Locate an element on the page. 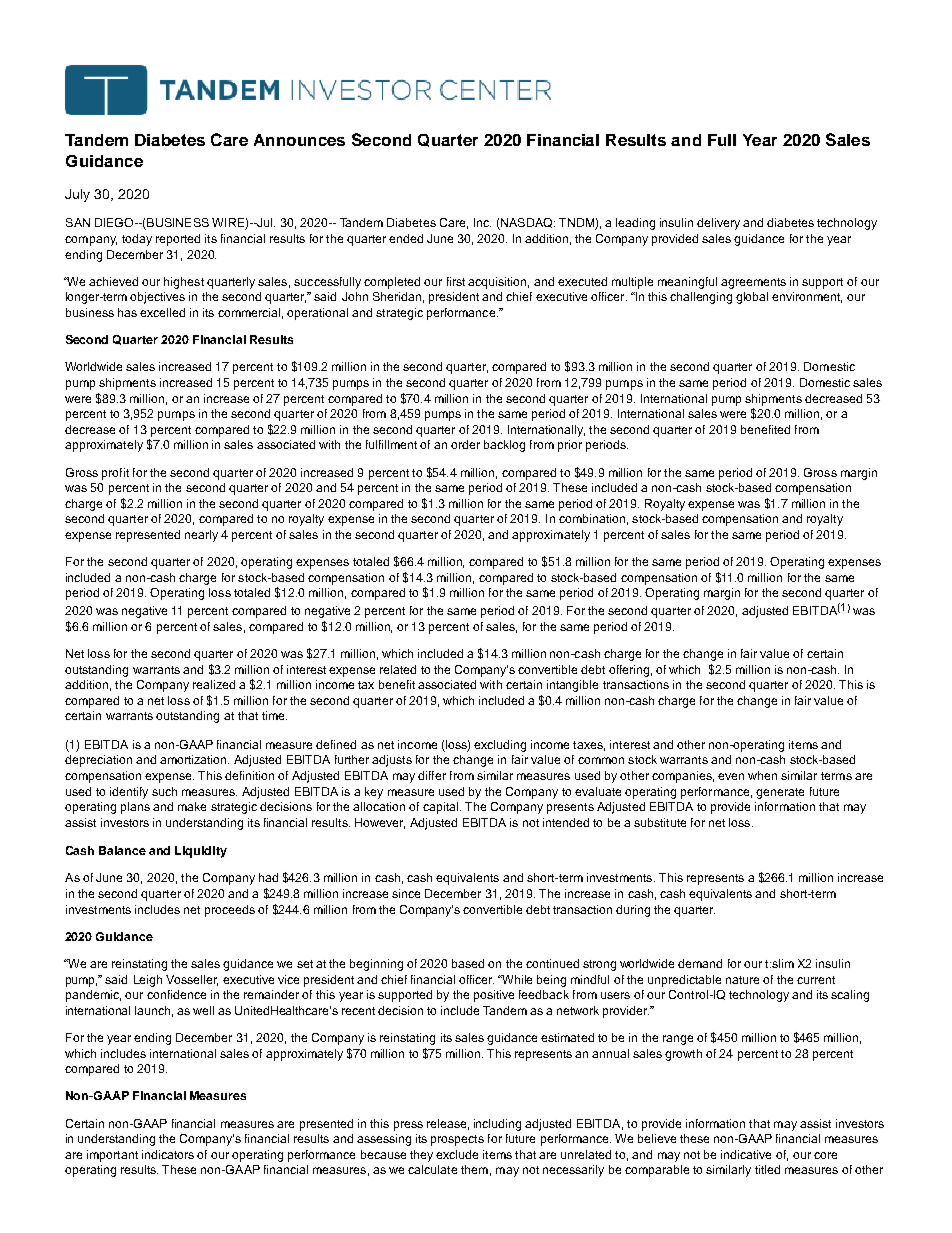 This document has height=1233, width=952. delivery is located at coordinates (718, 224).
